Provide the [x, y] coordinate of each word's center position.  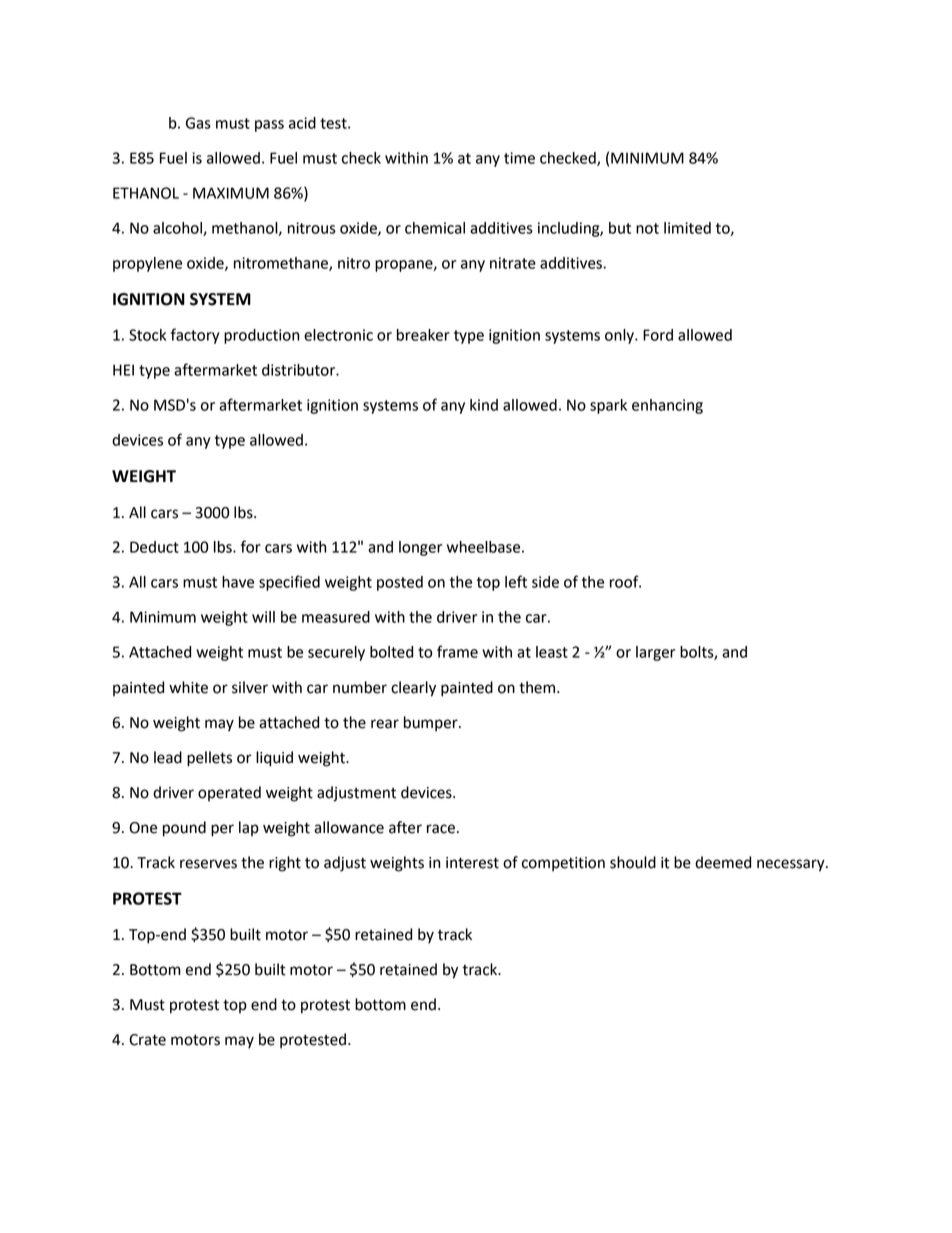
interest [472, 863]
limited [687, 228]
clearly [413, 689]
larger [655, 653]
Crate [147, 1040]
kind [484, 405]
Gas [198, 123]
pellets [209, 759]
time [519, 158]
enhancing [667, 406]
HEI [123, 370]
